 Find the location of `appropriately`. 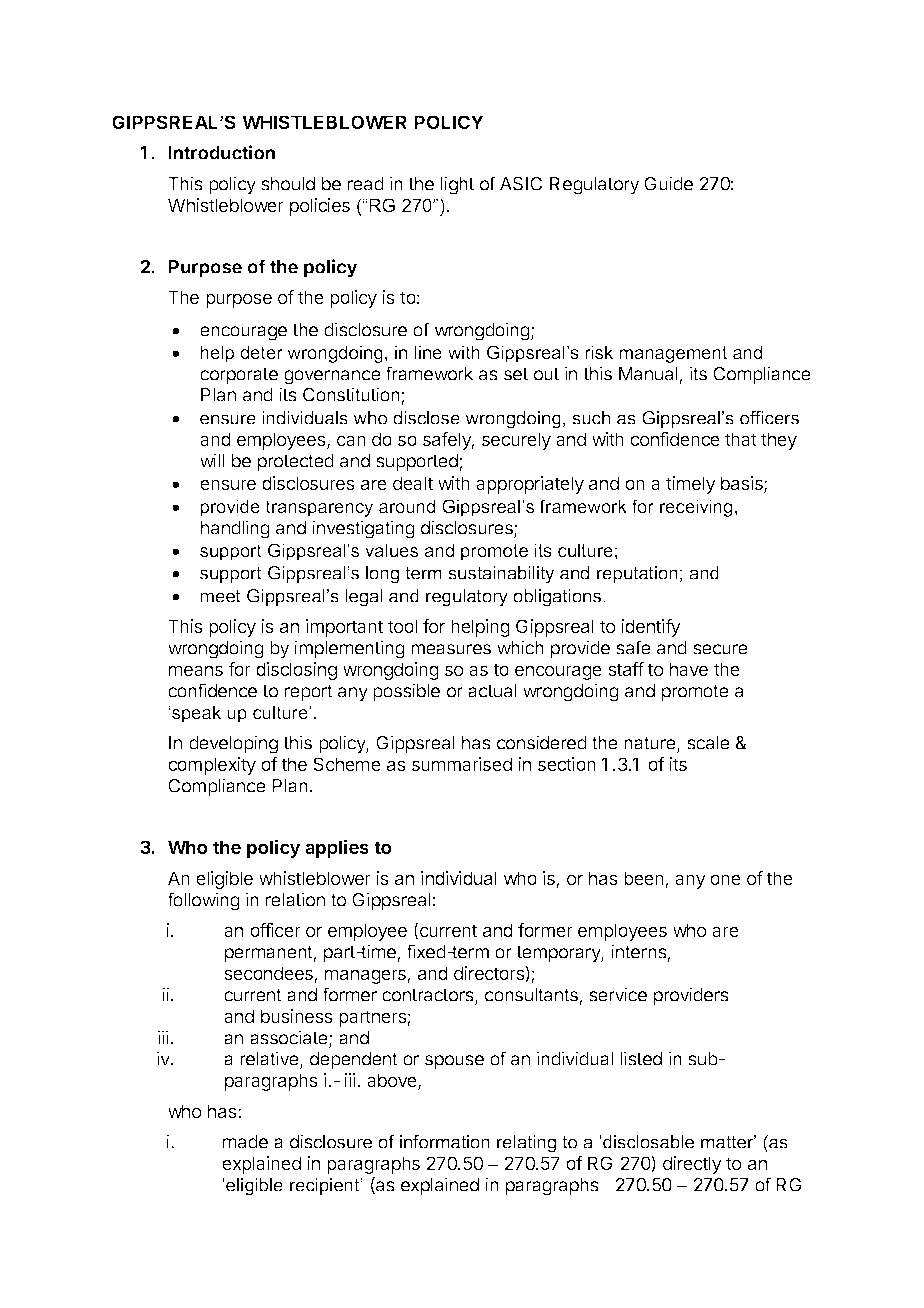

appropriately is located at coordinates (530, 485).
